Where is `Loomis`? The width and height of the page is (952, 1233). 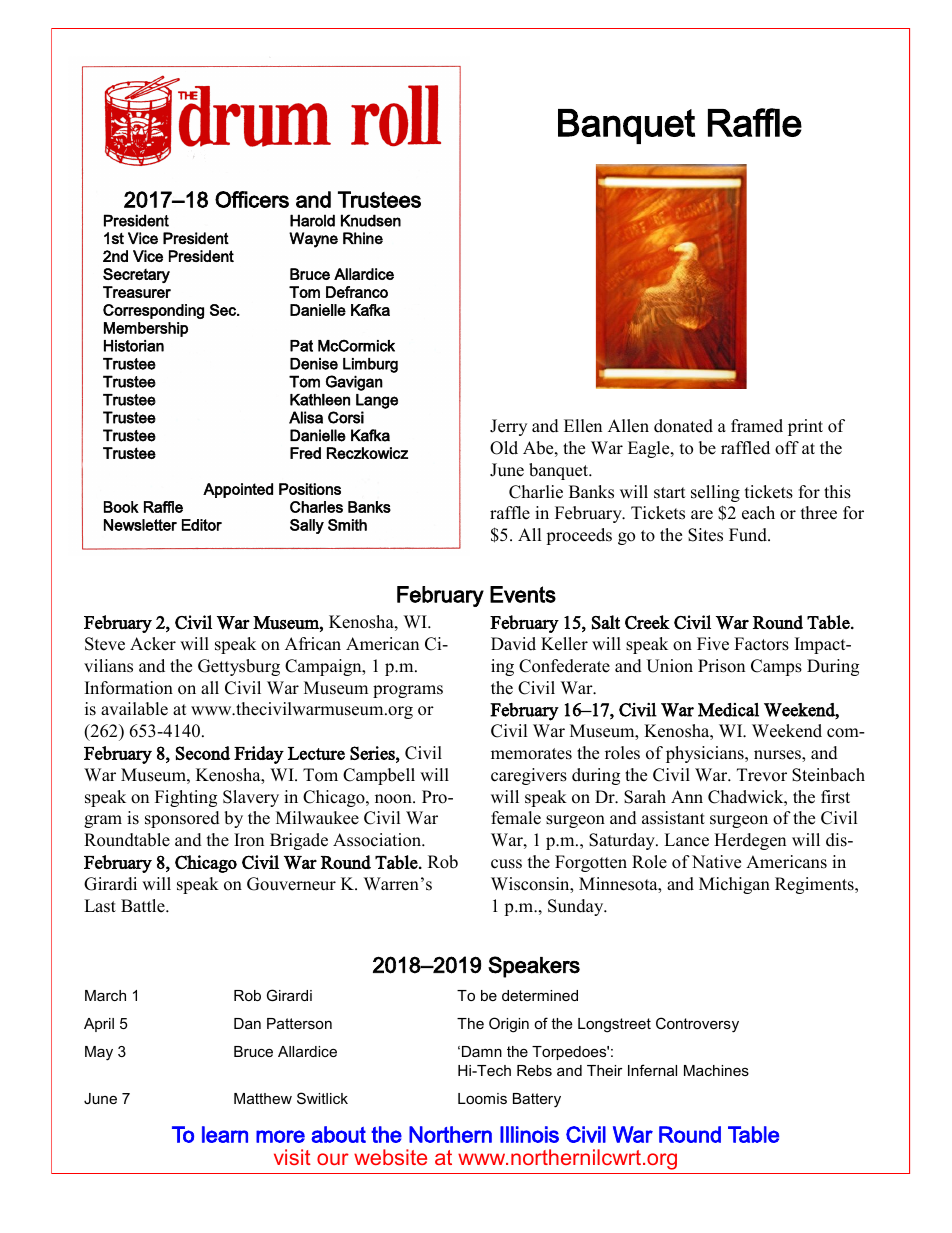
Loomis is located at coordinates (482, 1098).
